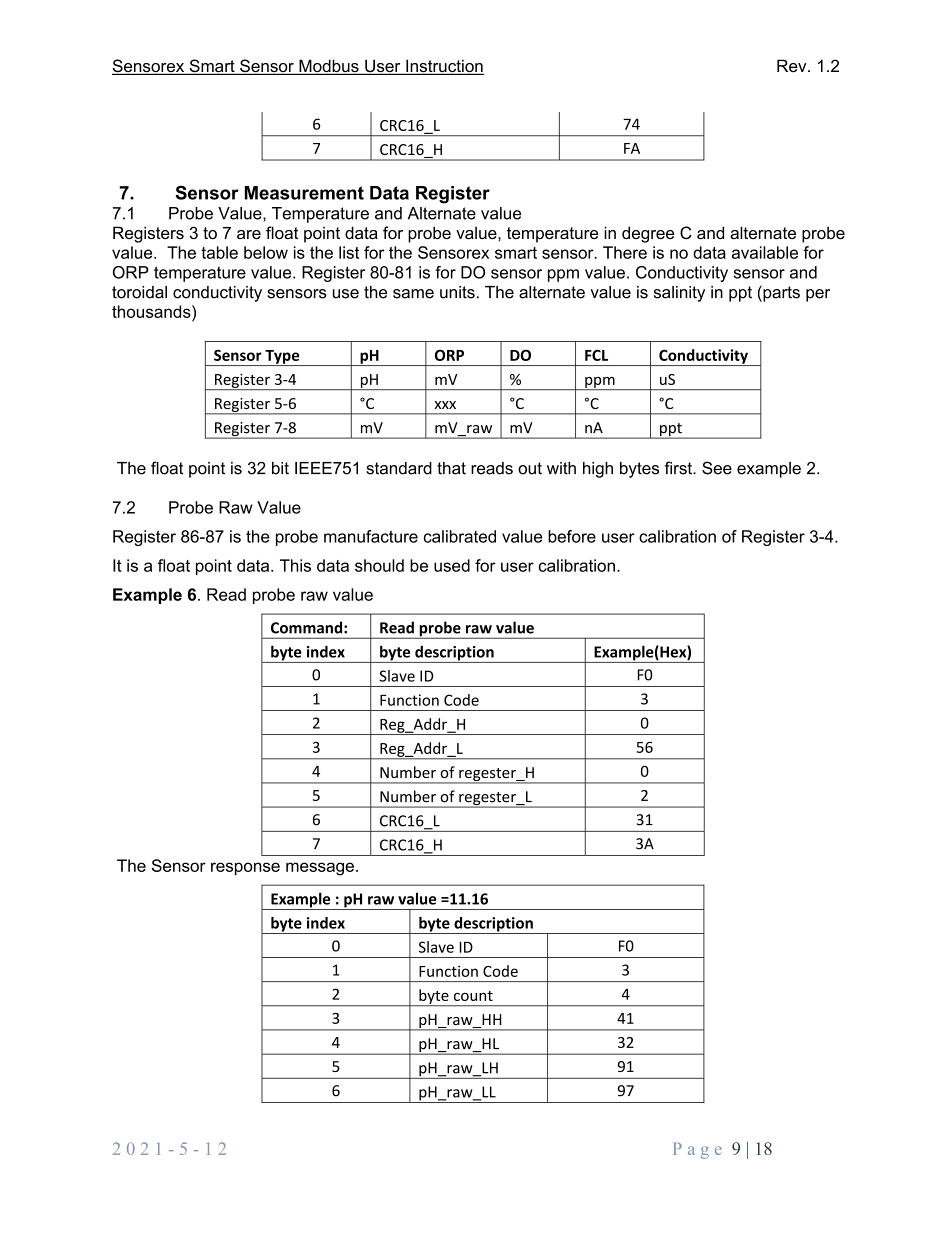 The height and width of the document is (1233, 952). What do you see at coordinates (444, 67) in the document?
I see `Instruction` at bounding box center [444, 67].
